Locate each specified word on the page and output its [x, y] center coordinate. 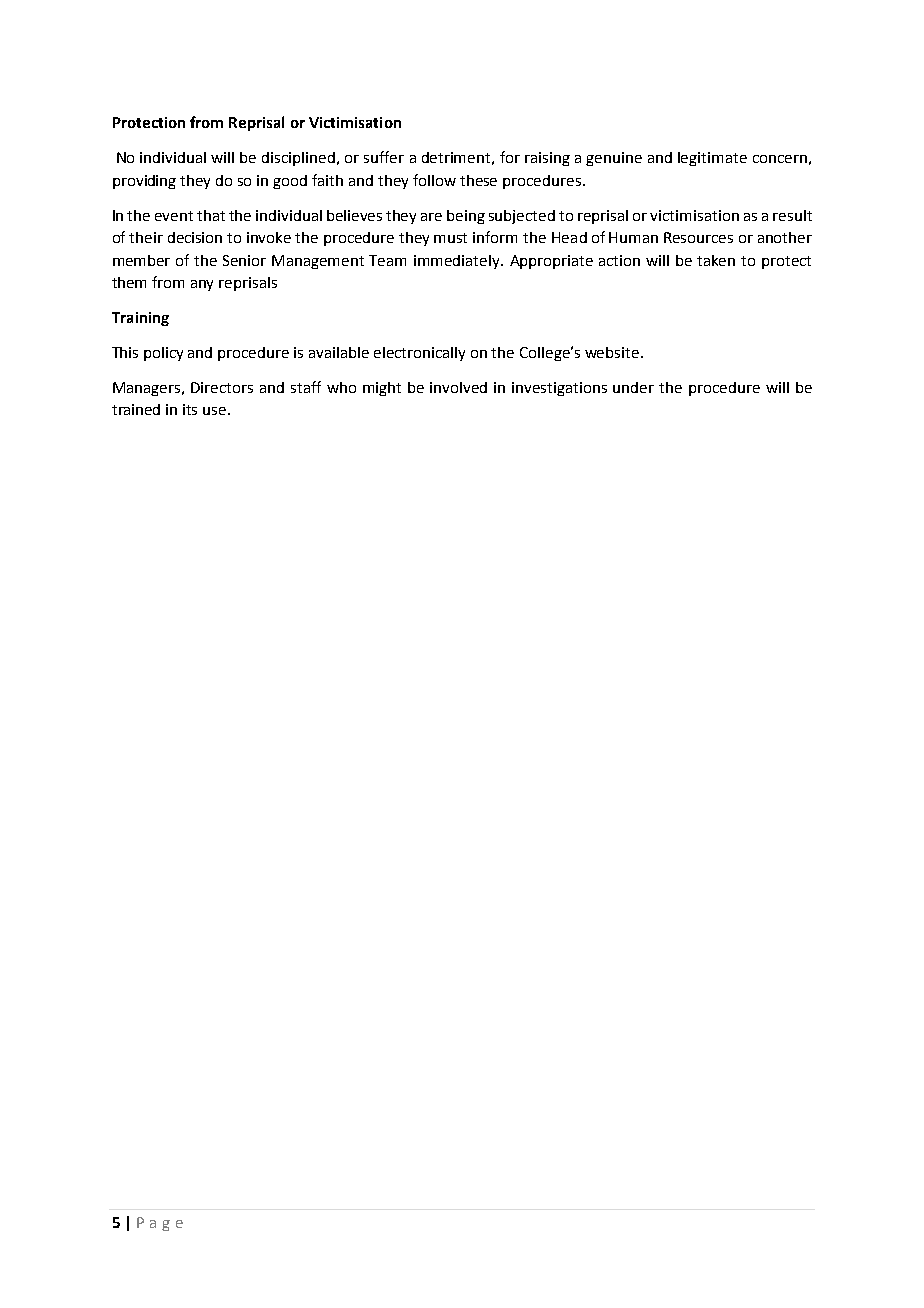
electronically [419, 354]
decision [195, 237]
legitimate [712, 159]
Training [140, 319]
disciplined [298, 159]
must [450, 238]
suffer [384, 157]
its [190, 409]
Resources [698, 237]
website [613, 352]
